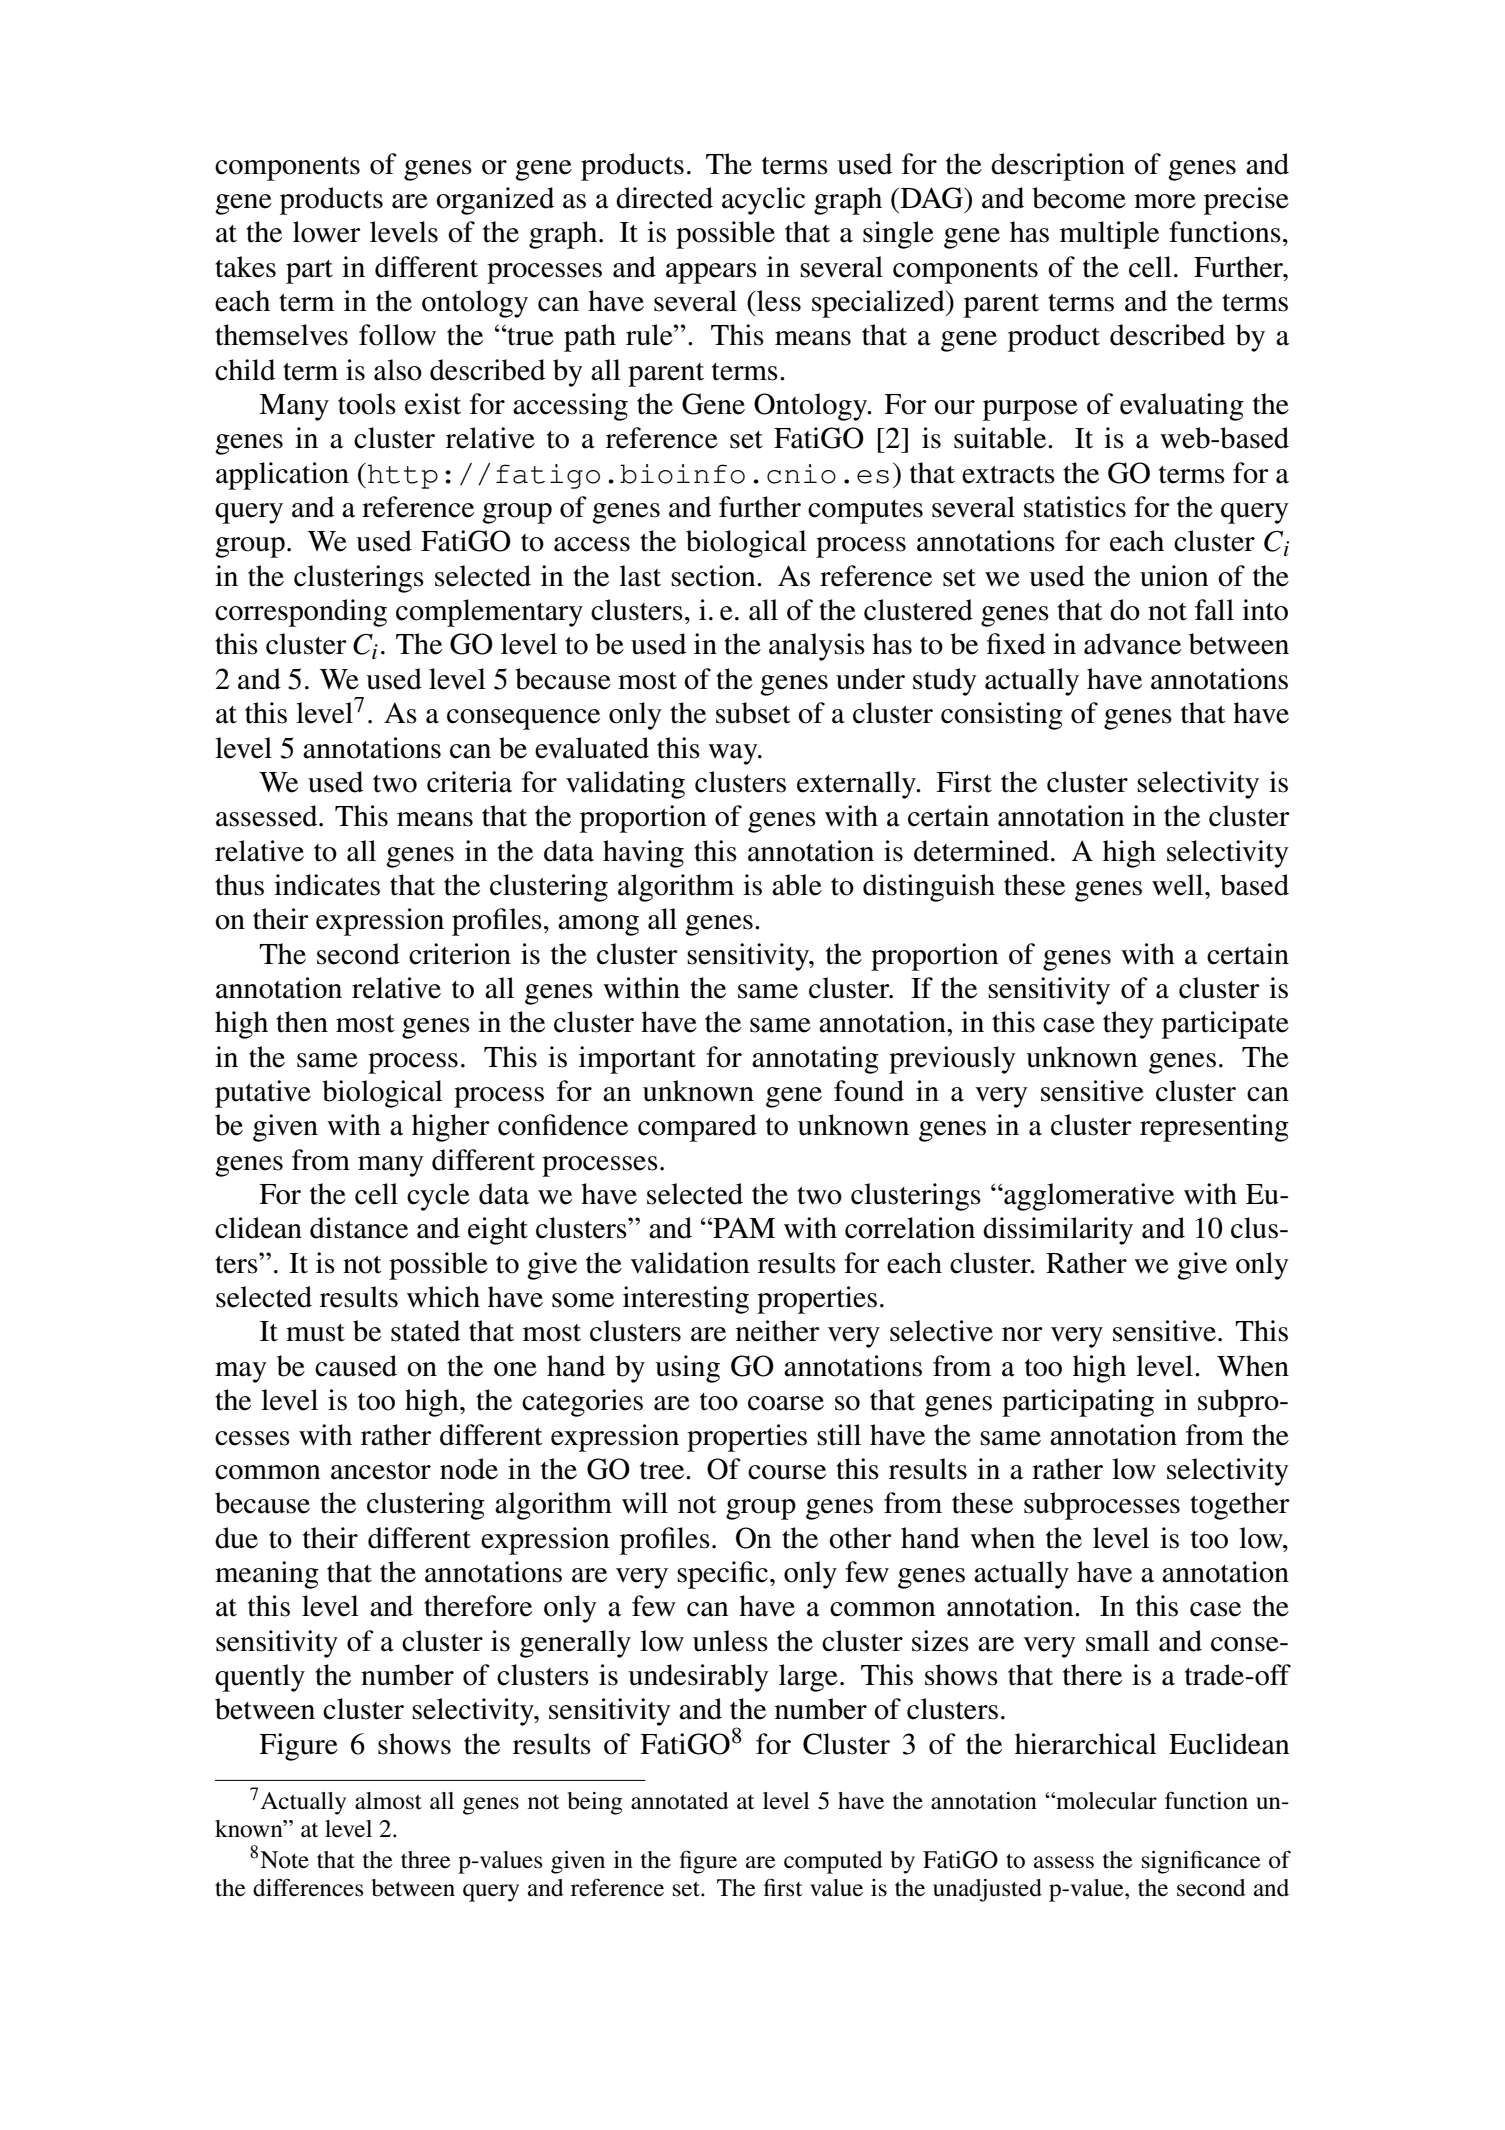 The image size is (1505, 2130). What do you see at coordinates (815, 1060) in the image?
I see `annotating` at bounding box center [815, 1060].
